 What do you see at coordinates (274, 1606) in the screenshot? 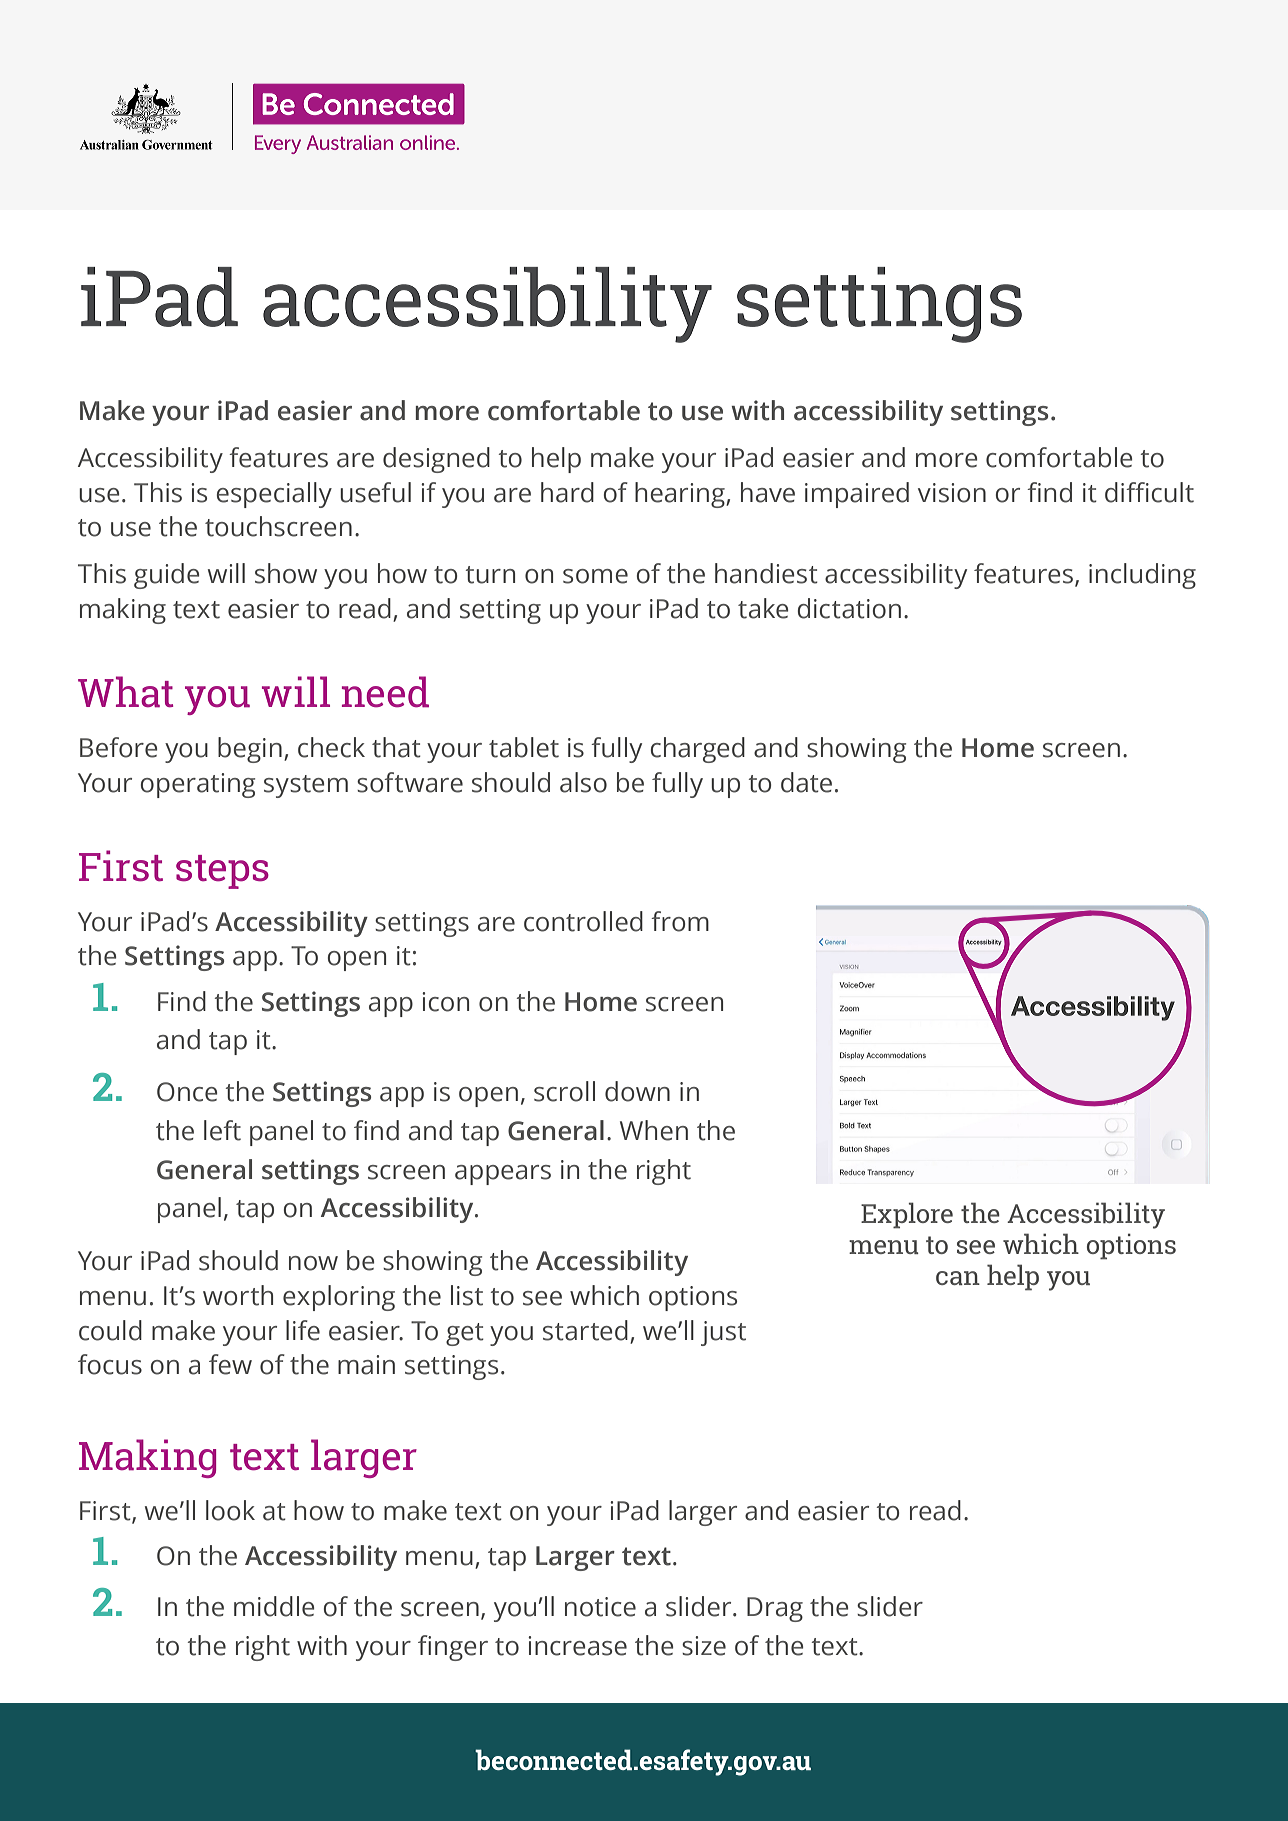
I see `middle` at bounding box center [274, 1606].
